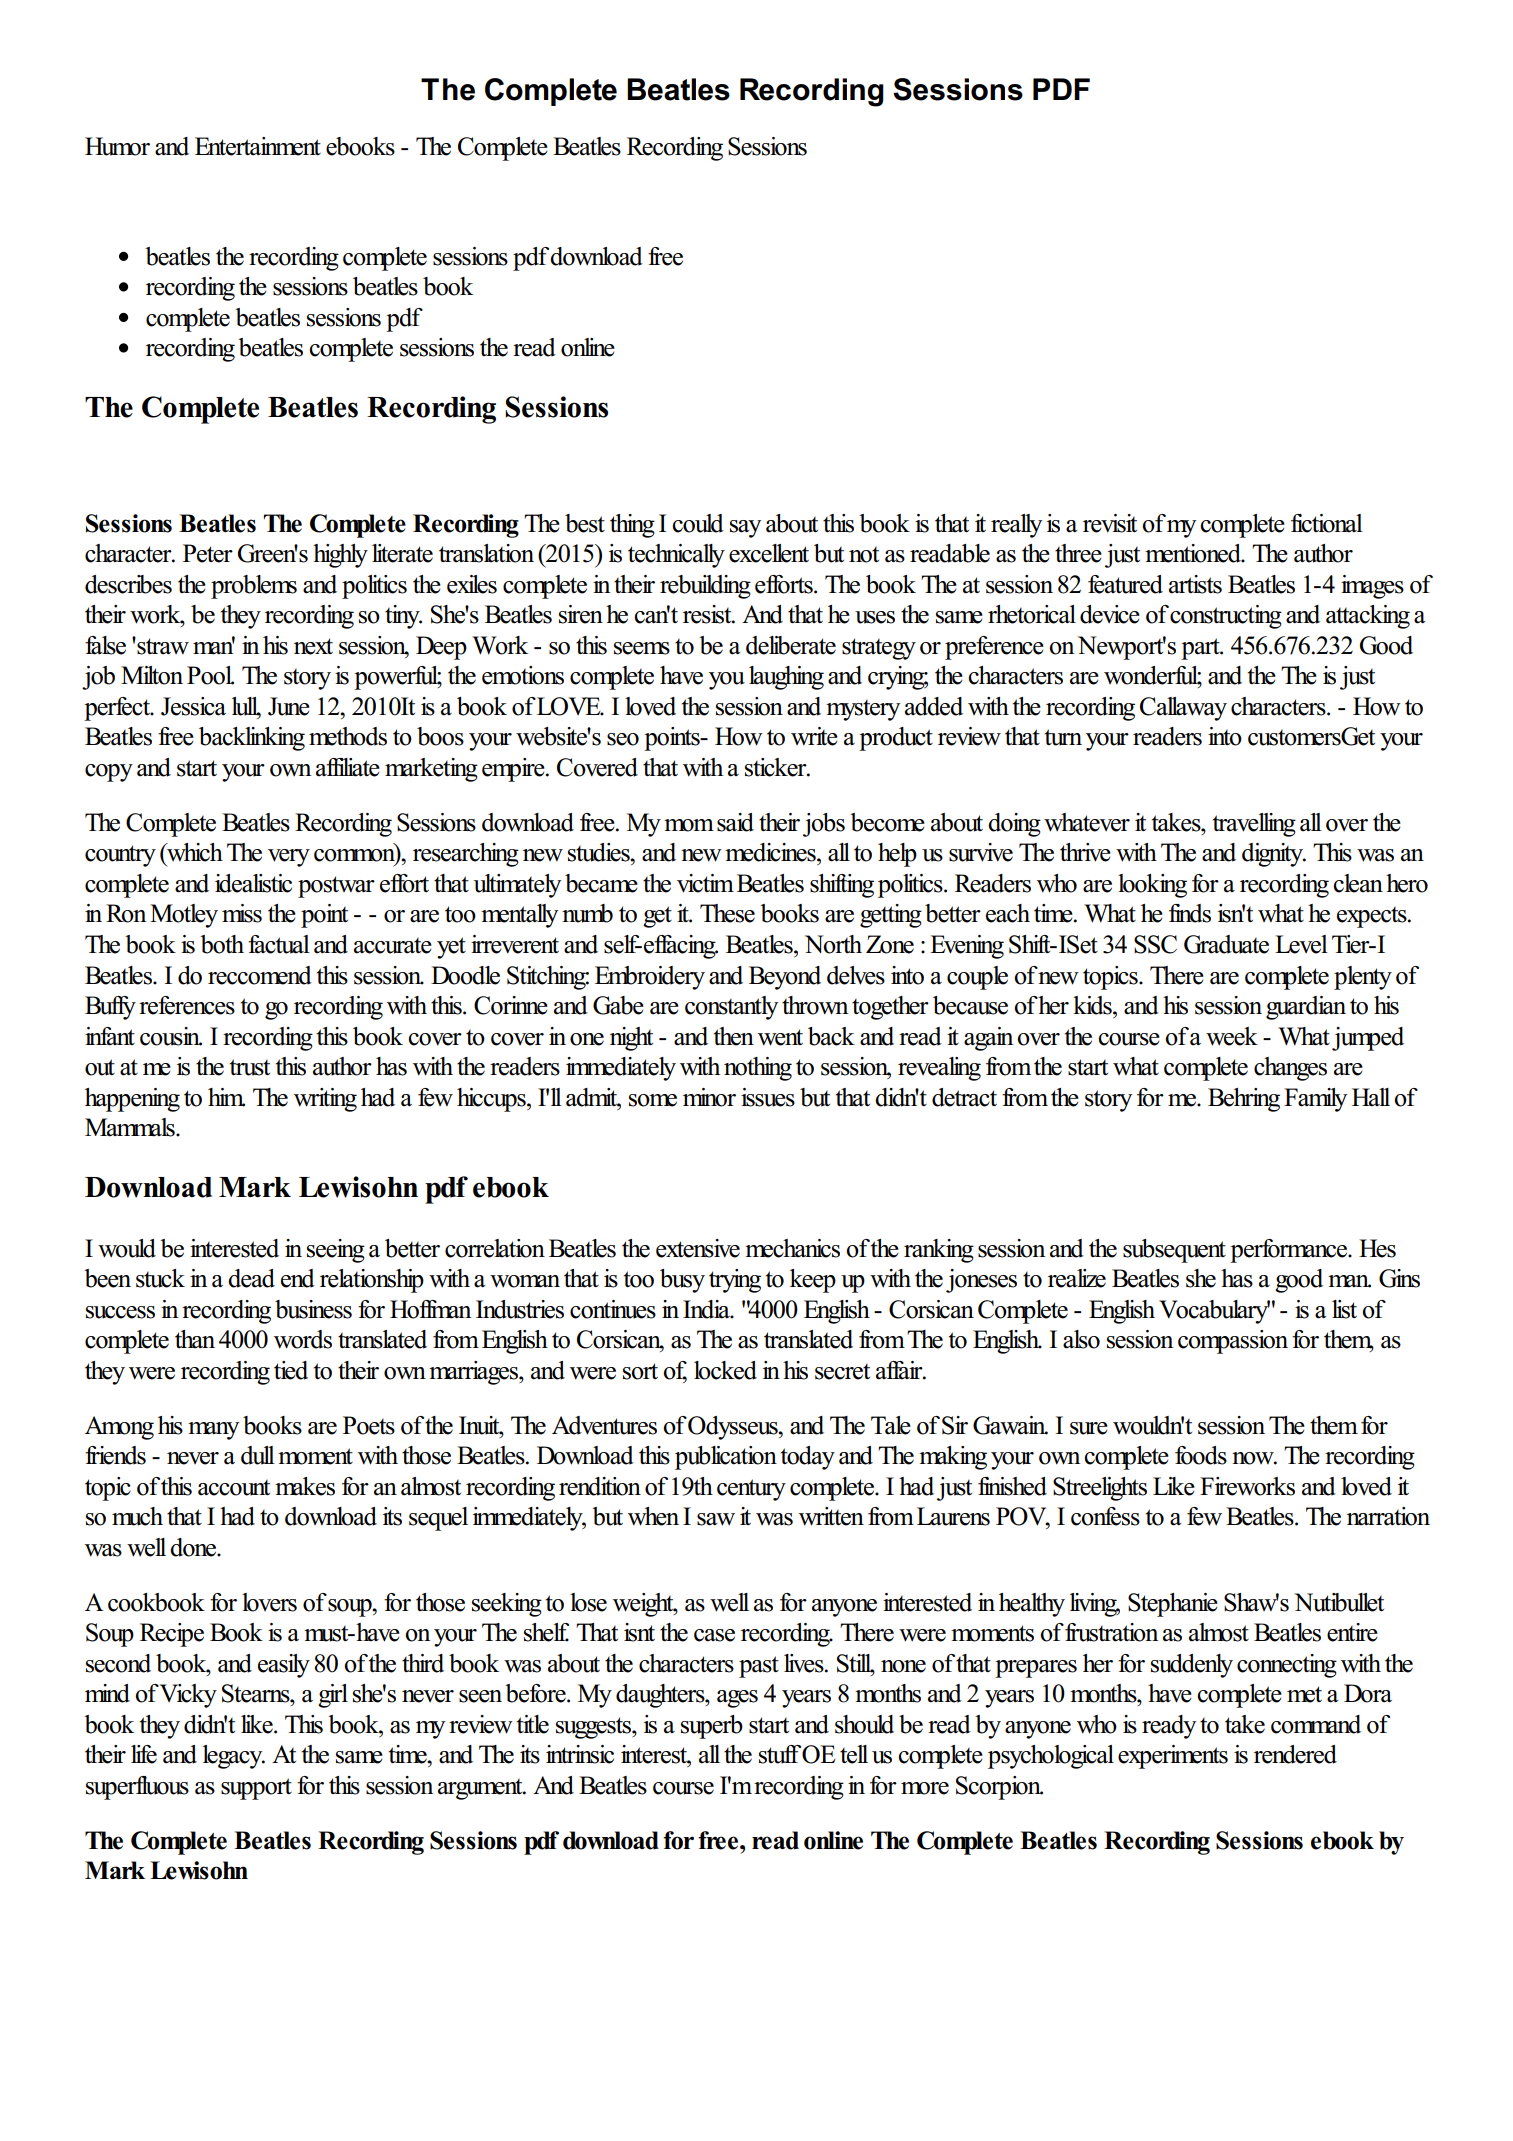 The height and width of the image is (2141, 1513). What do you see at coordinates (785, 978) in the image?
I see `Beyond` at bounding box center [785, 978].
